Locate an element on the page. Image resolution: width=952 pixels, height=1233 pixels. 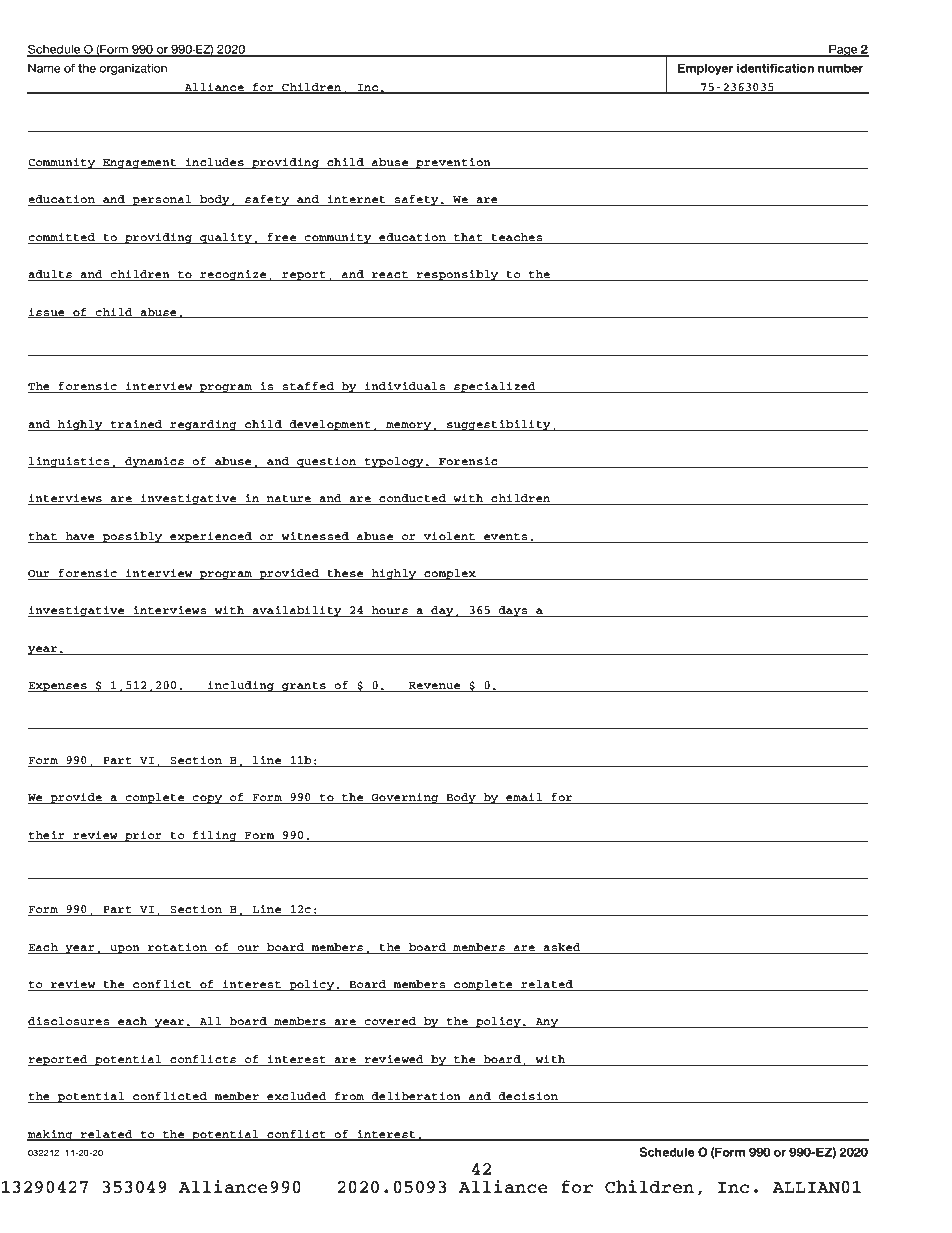
copy is located at coordinates (207, 799).
